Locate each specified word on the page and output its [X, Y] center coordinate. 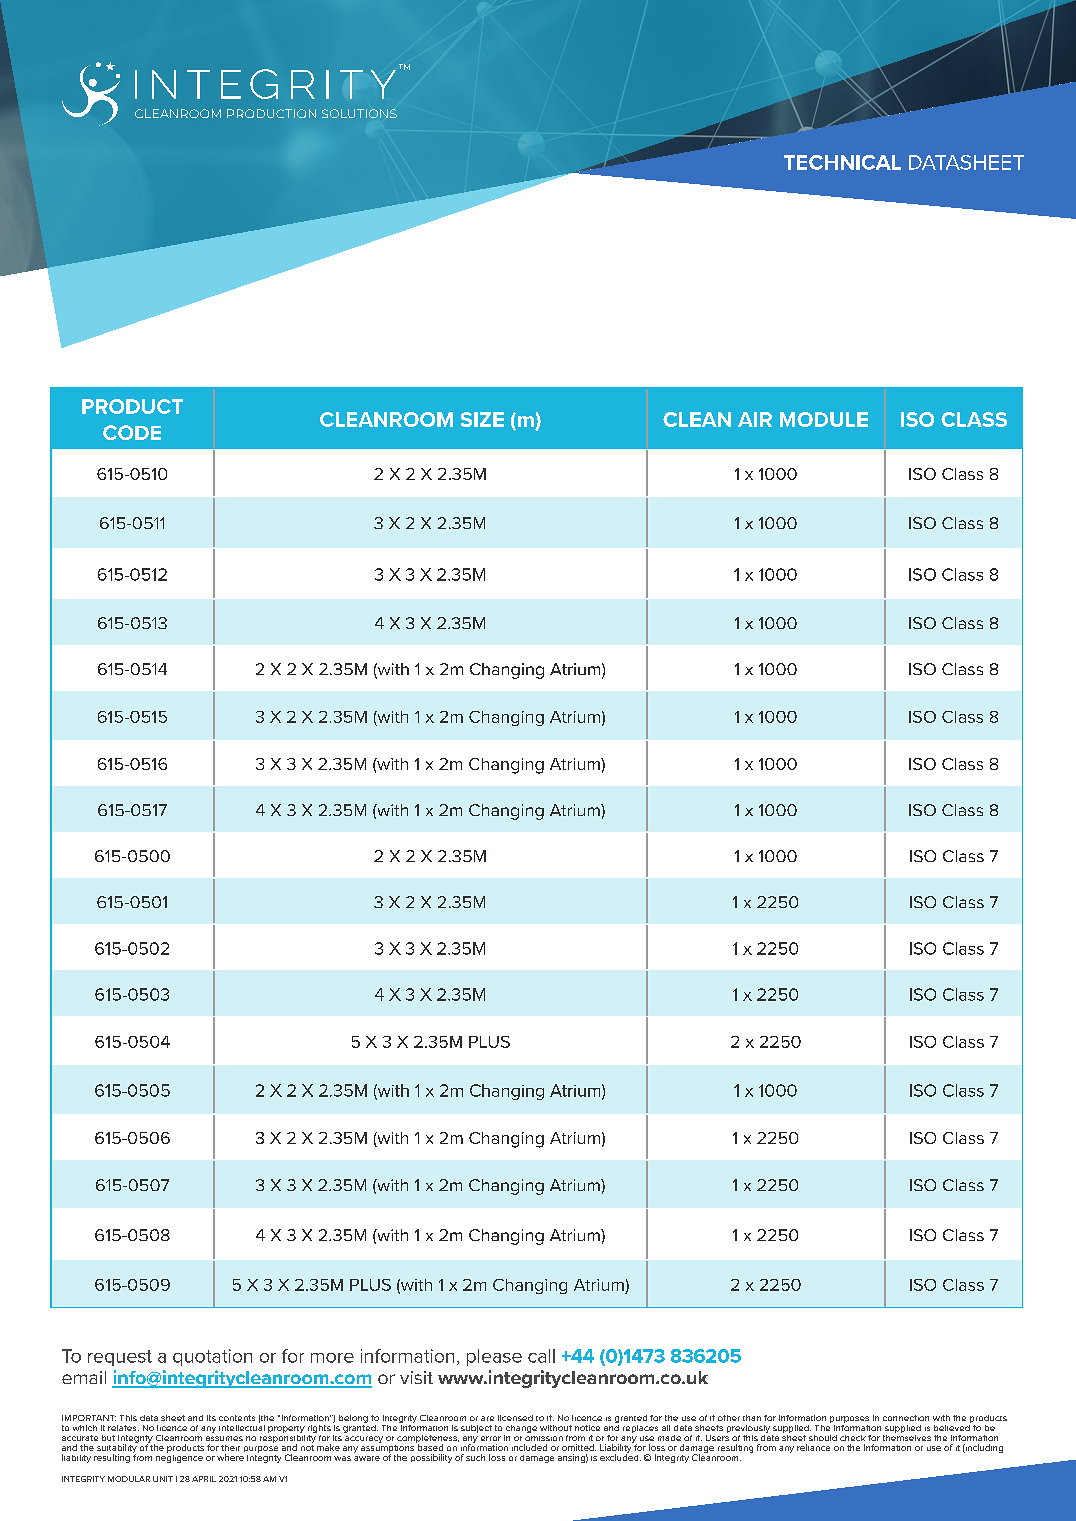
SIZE [482, 419]
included [529, 1447]
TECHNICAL [842, 162]
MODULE [824, 419]
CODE [132, 432]
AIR [755, 419]
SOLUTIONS [359, 113]
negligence [179, 1457]
